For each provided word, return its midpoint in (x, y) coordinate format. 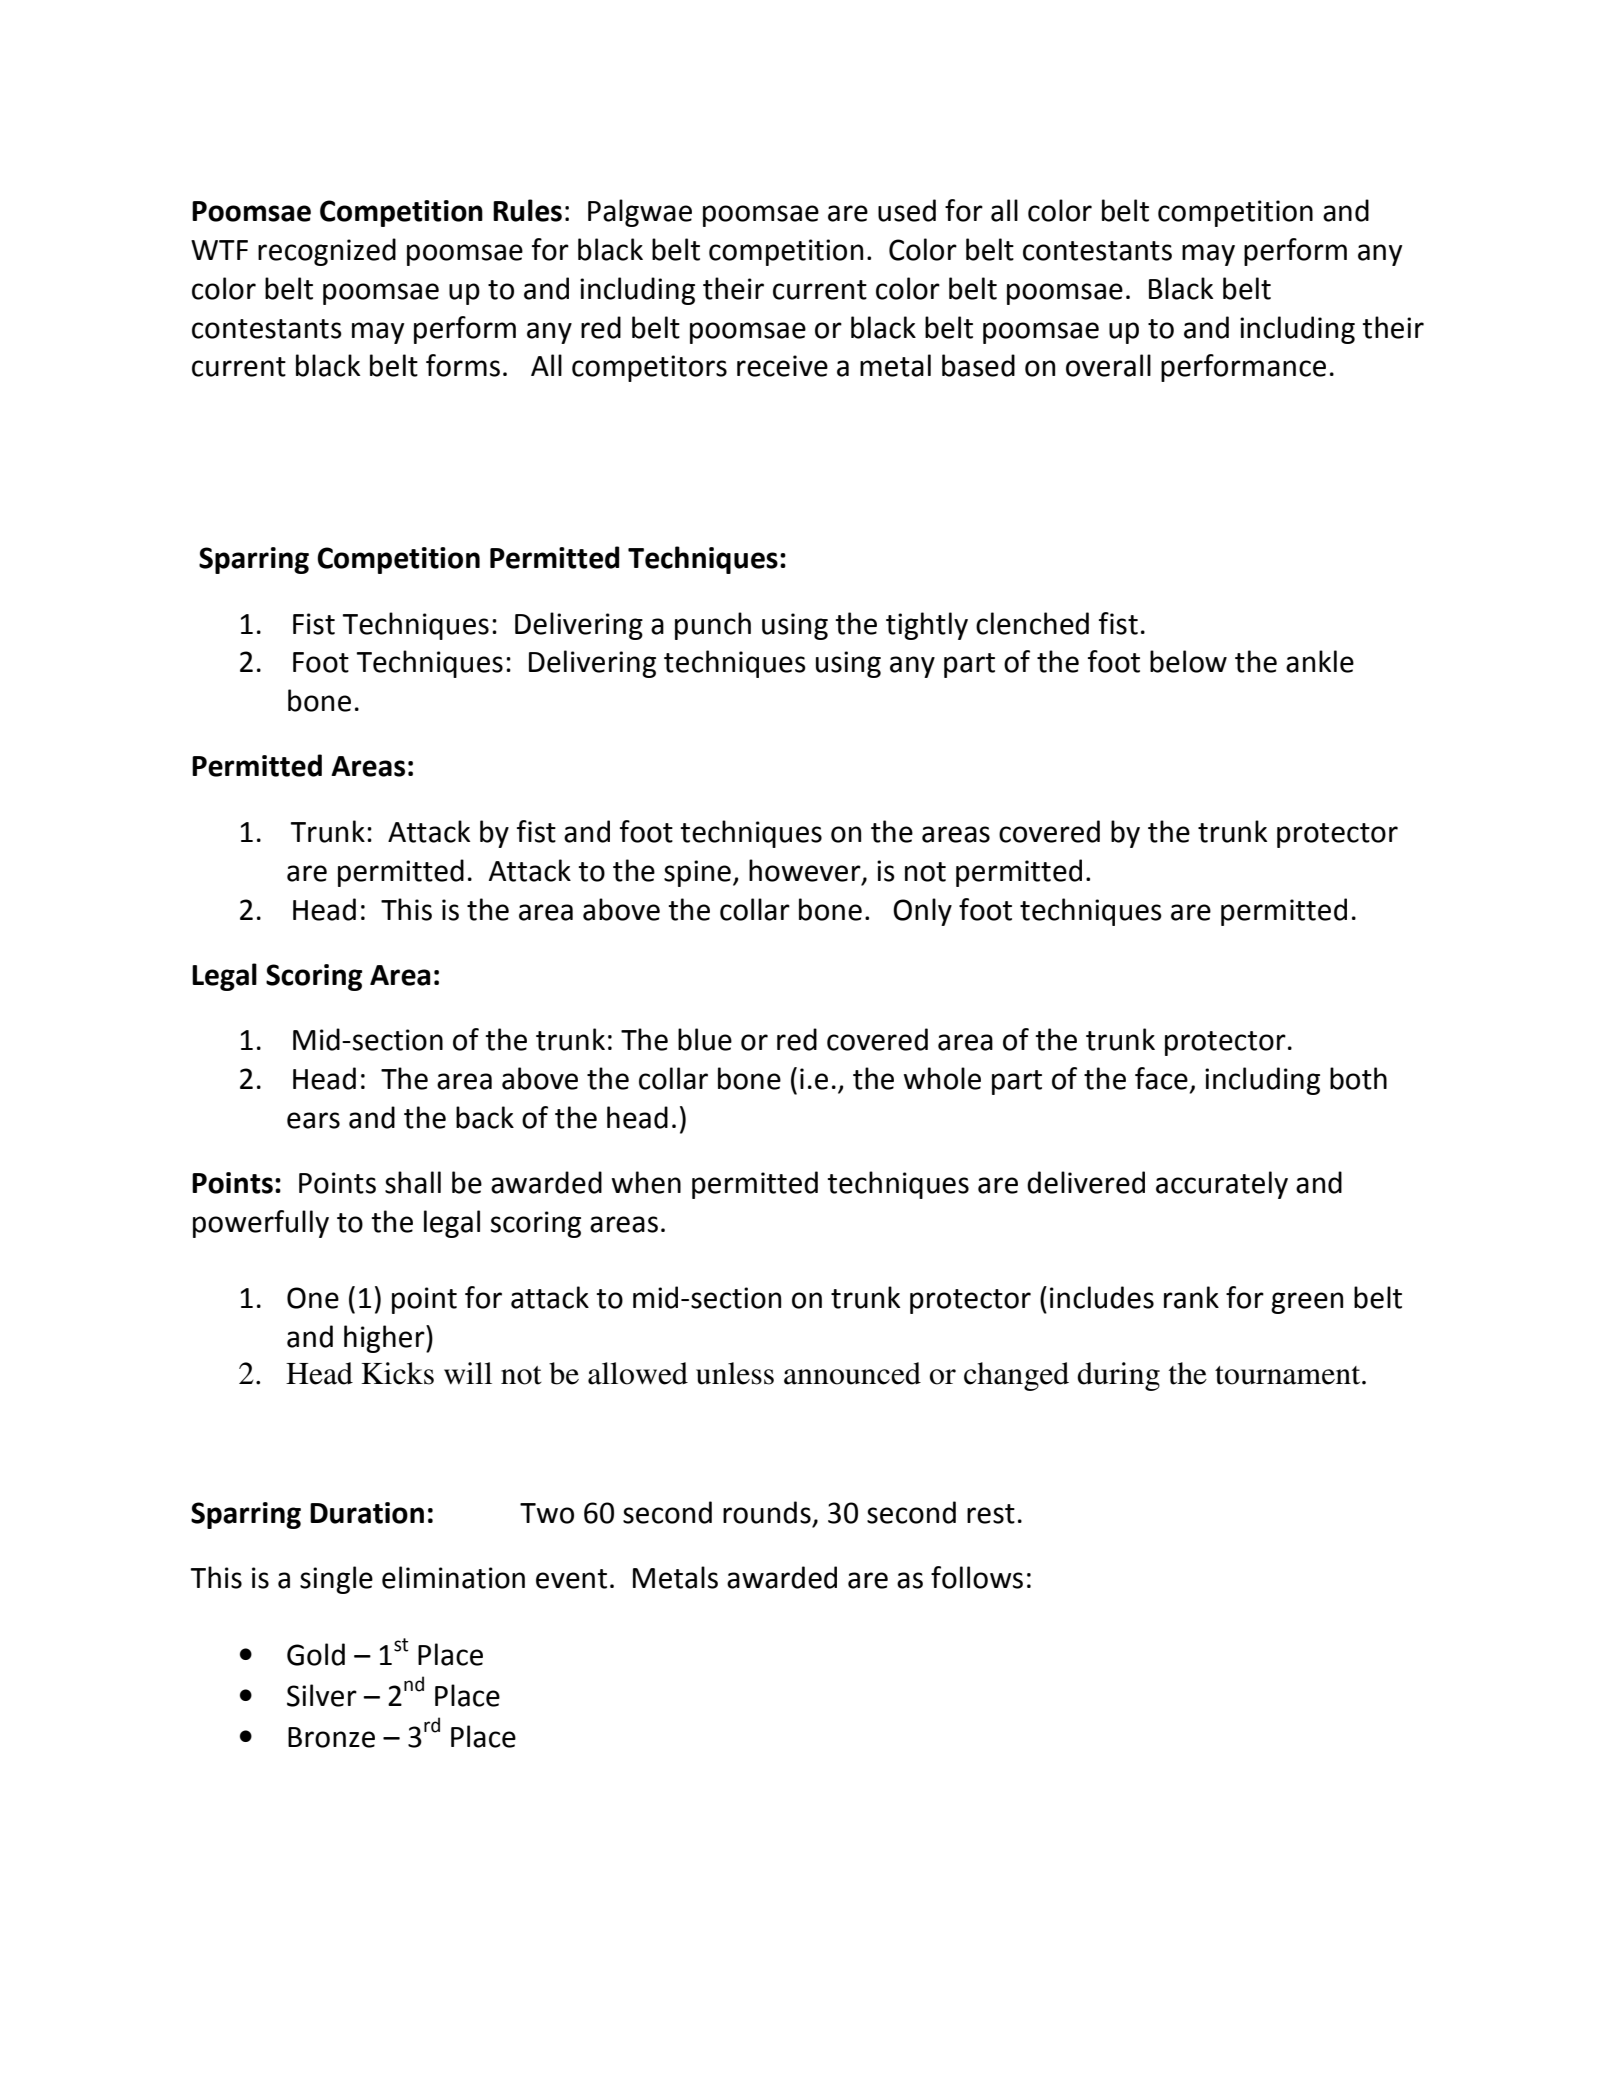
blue (705, 1039)
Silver (322, 1695)
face (1161, 1078)
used (907, 210)
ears (313, 1120)
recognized (327, 252)
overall (1108, 365)
